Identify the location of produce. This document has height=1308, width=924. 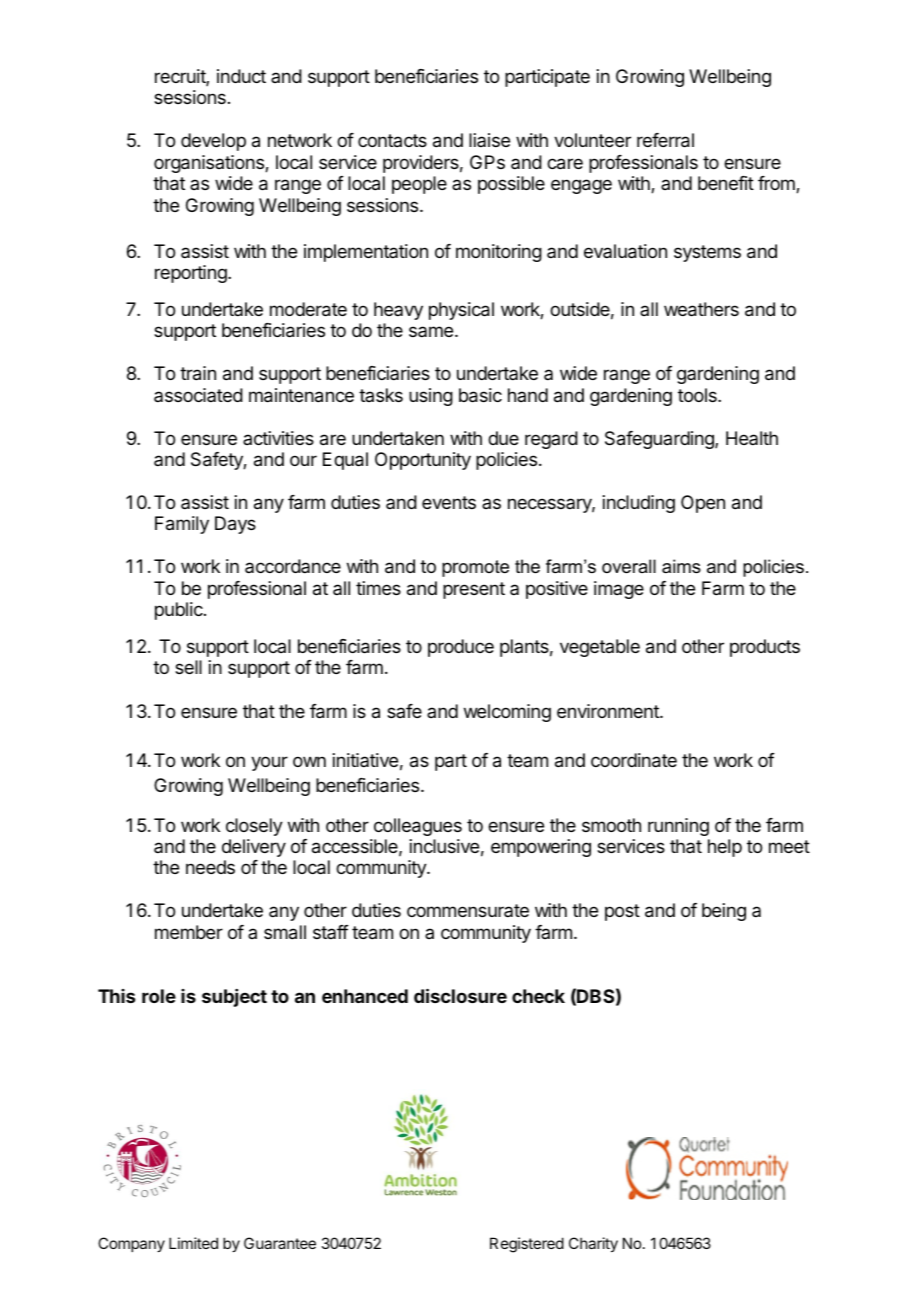
(461, 648).
